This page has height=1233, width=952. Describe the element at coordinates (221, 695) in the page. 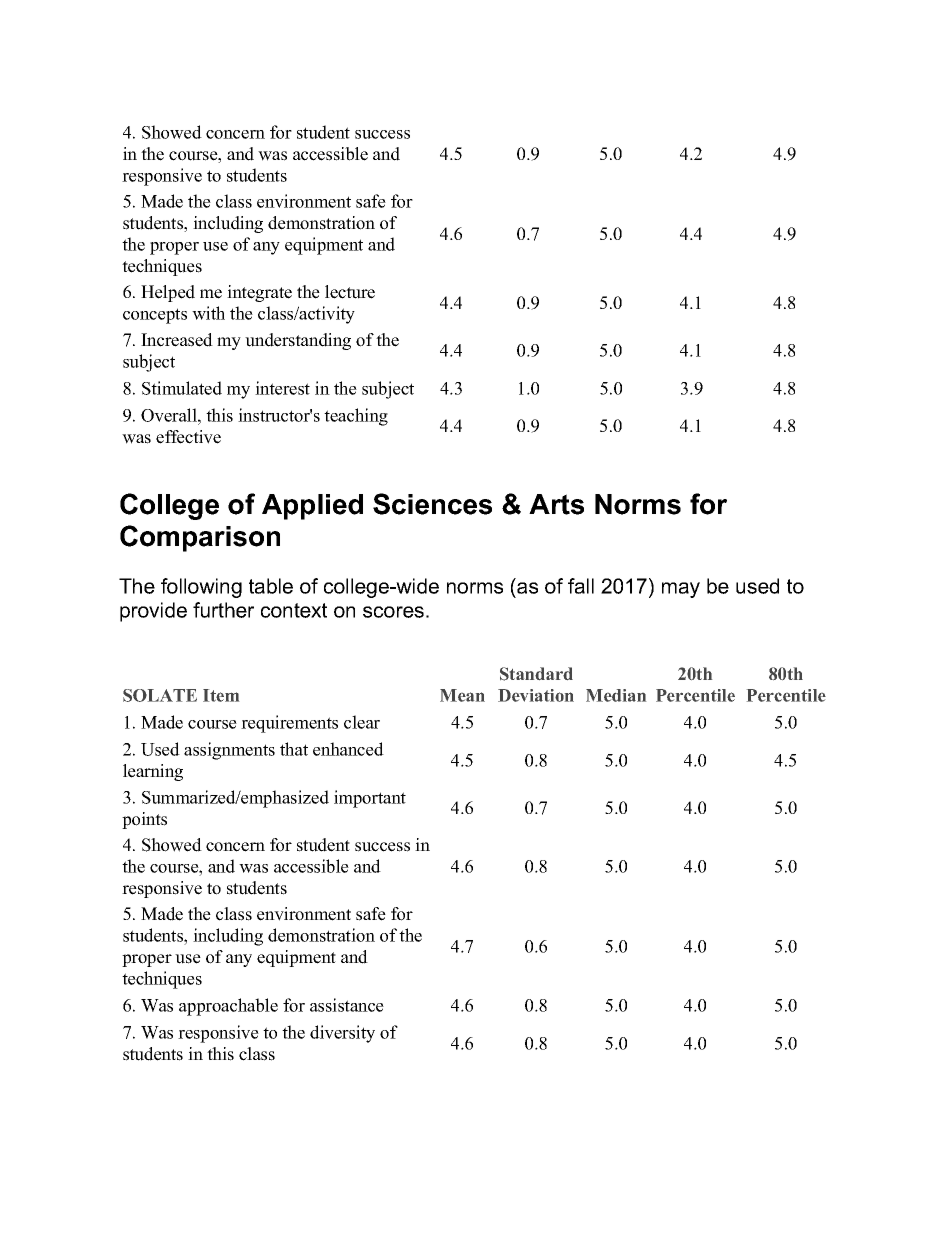

I see `Item` at that location.
